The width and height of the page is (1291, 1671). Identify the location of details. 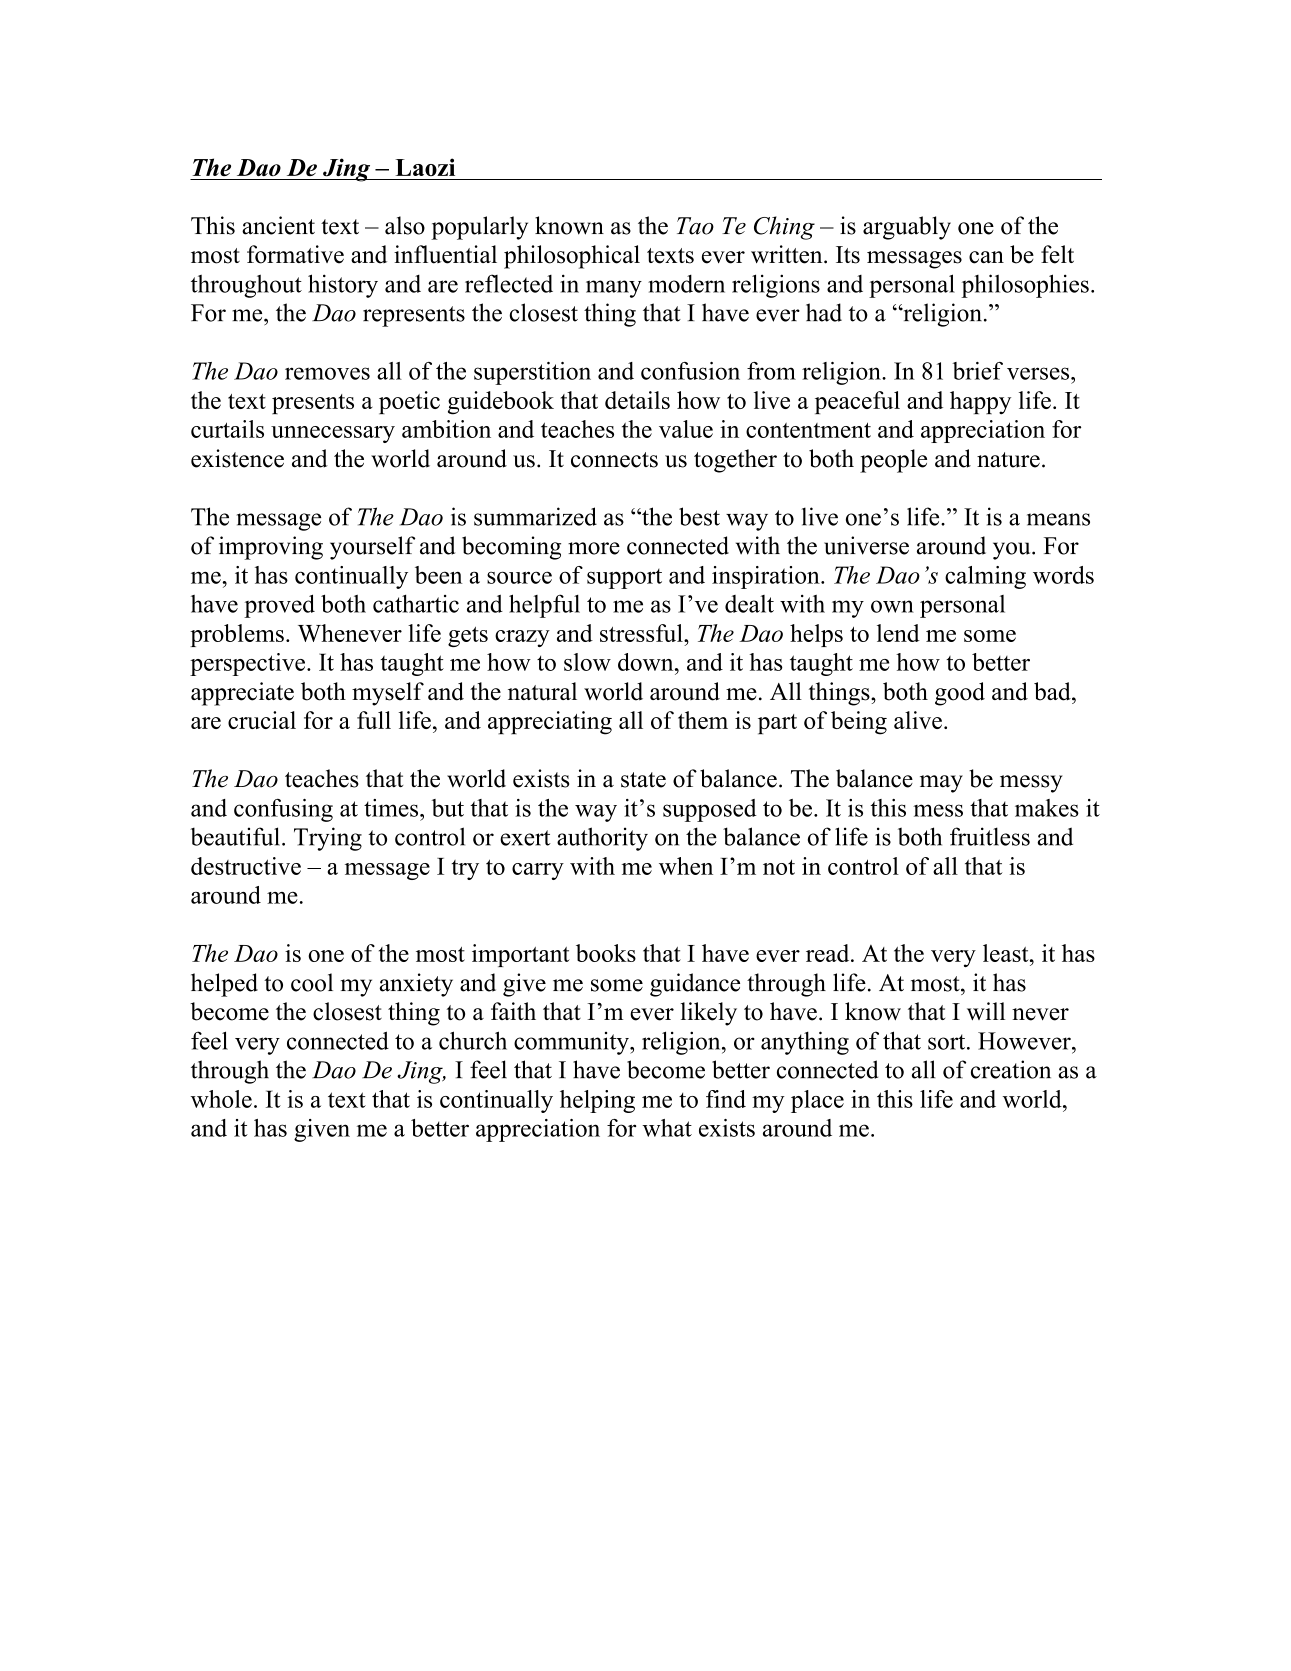
(637, 400).
